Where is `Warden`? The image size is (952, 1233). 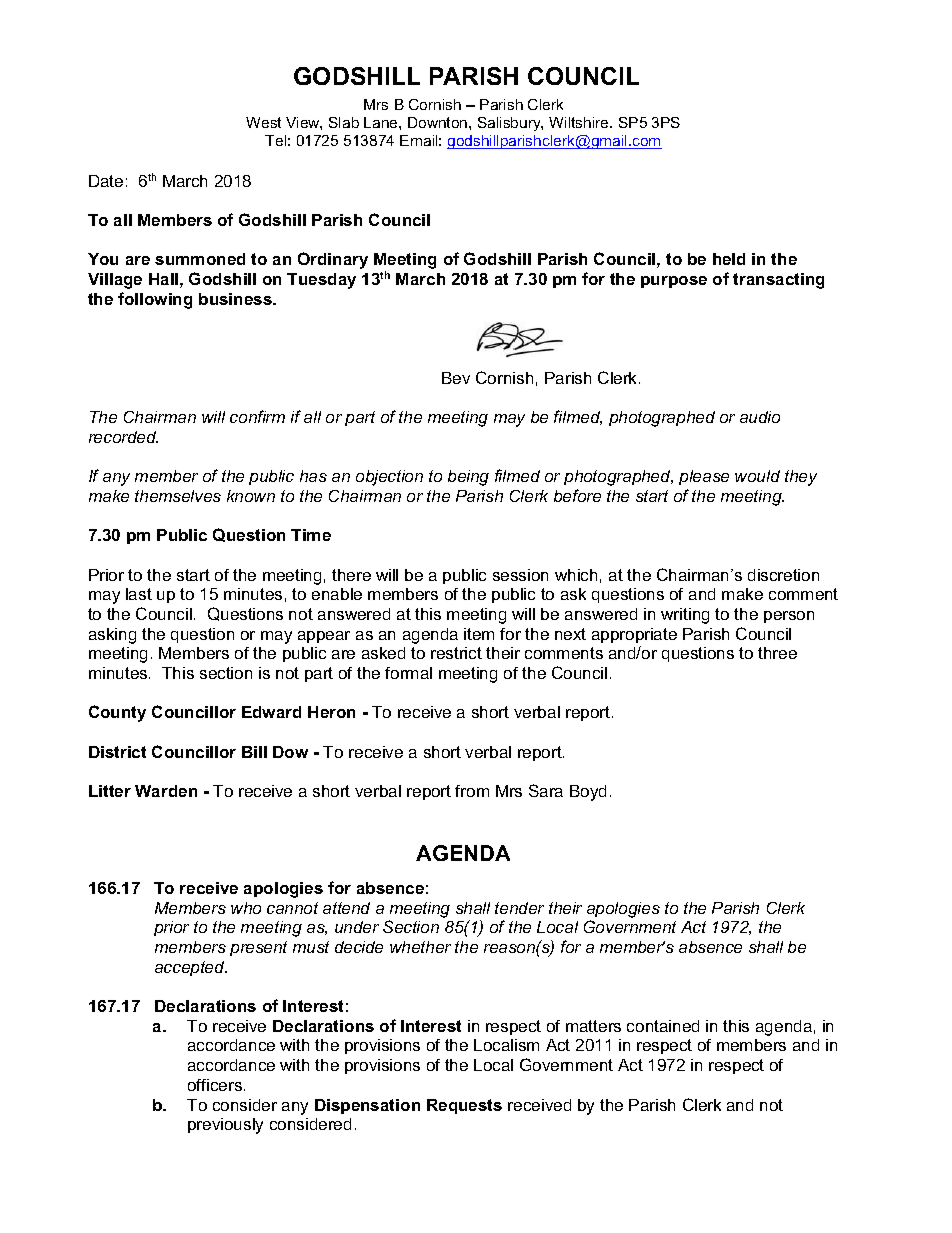
Warden is located at coordinates (166, 791).
